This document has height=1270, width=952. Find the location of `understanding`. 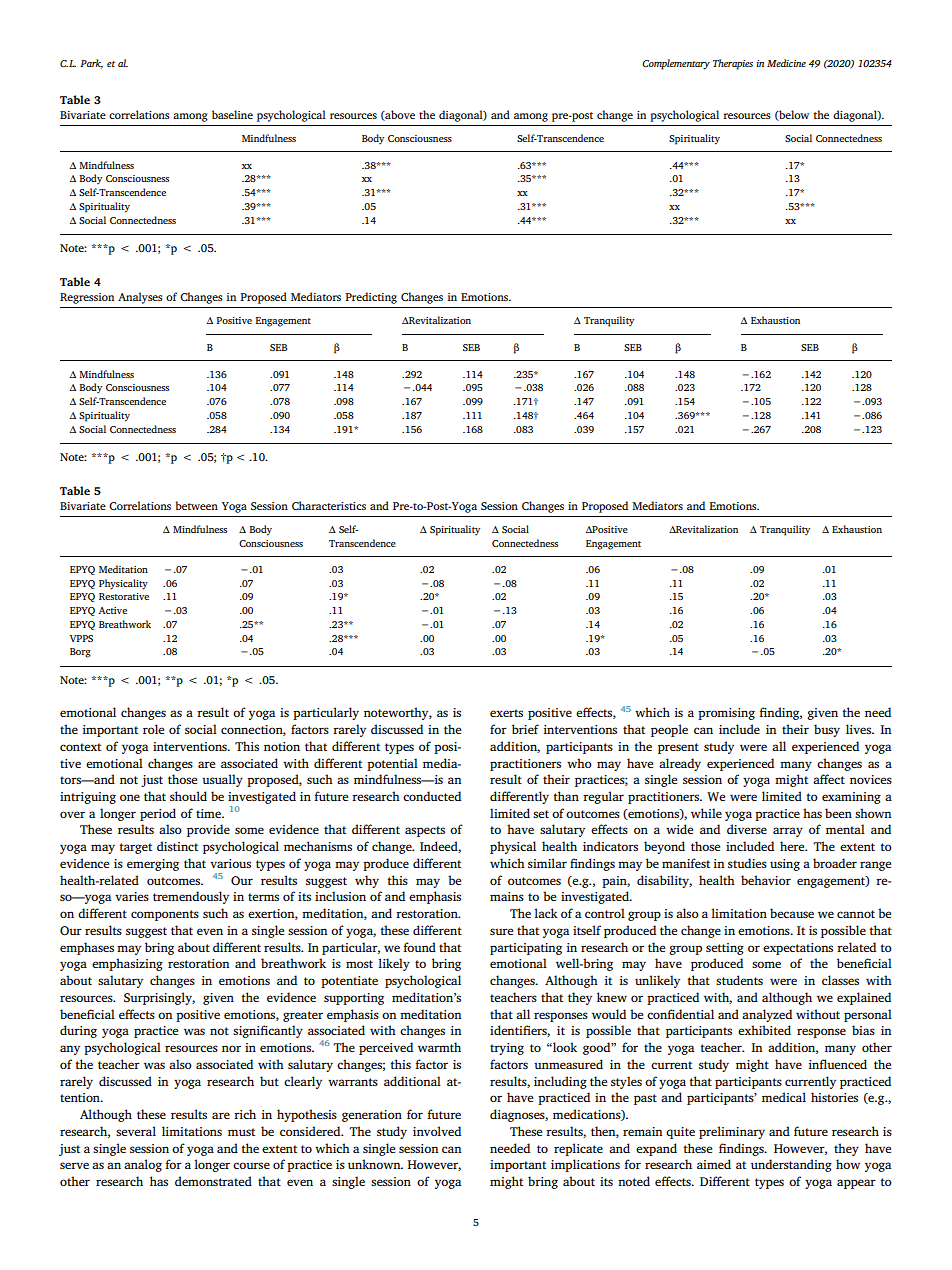

understanding is located at coordinates (791, 1165).
